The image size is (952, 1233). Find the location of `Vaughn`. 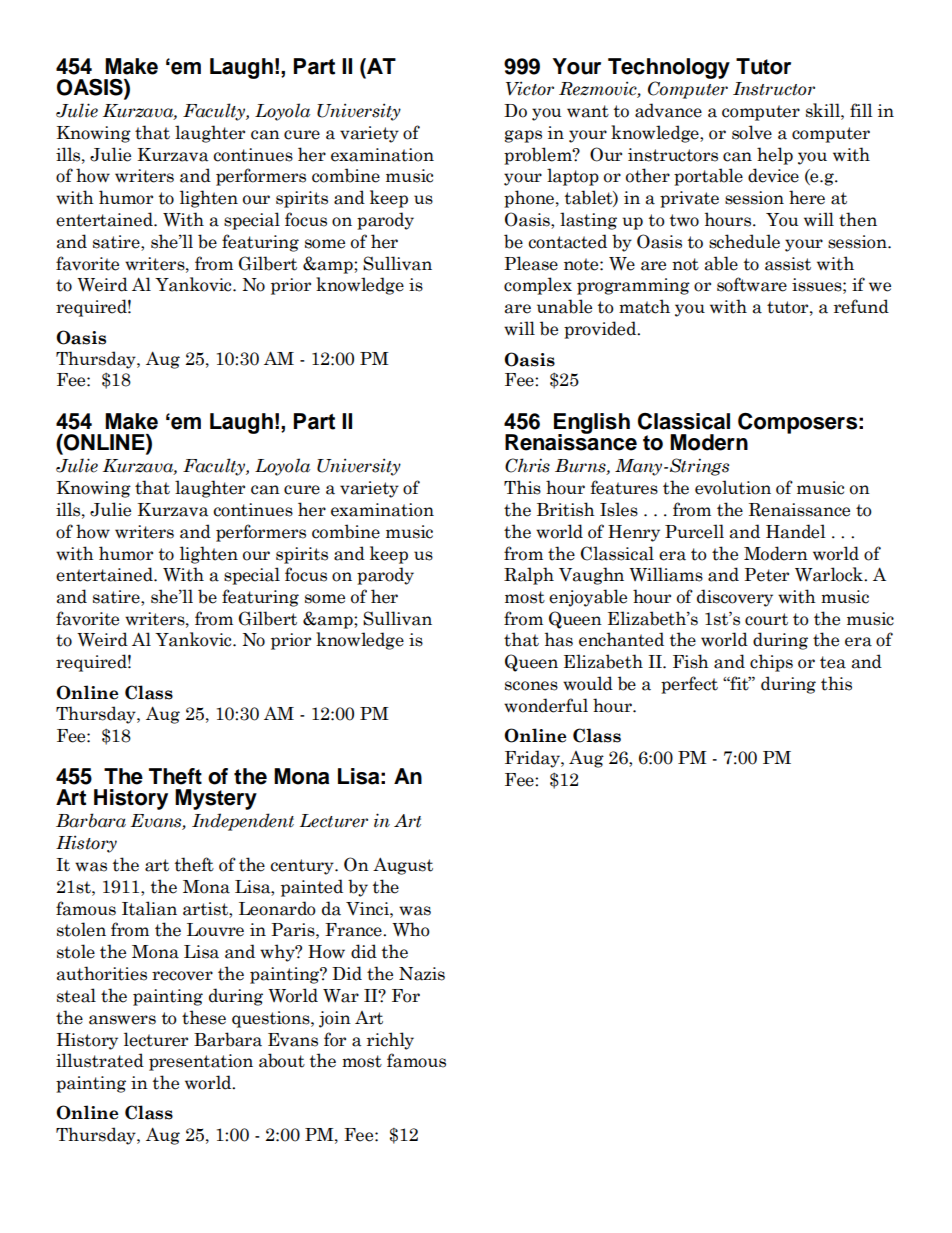

Vaughn is located at coordinates (591, 576).
